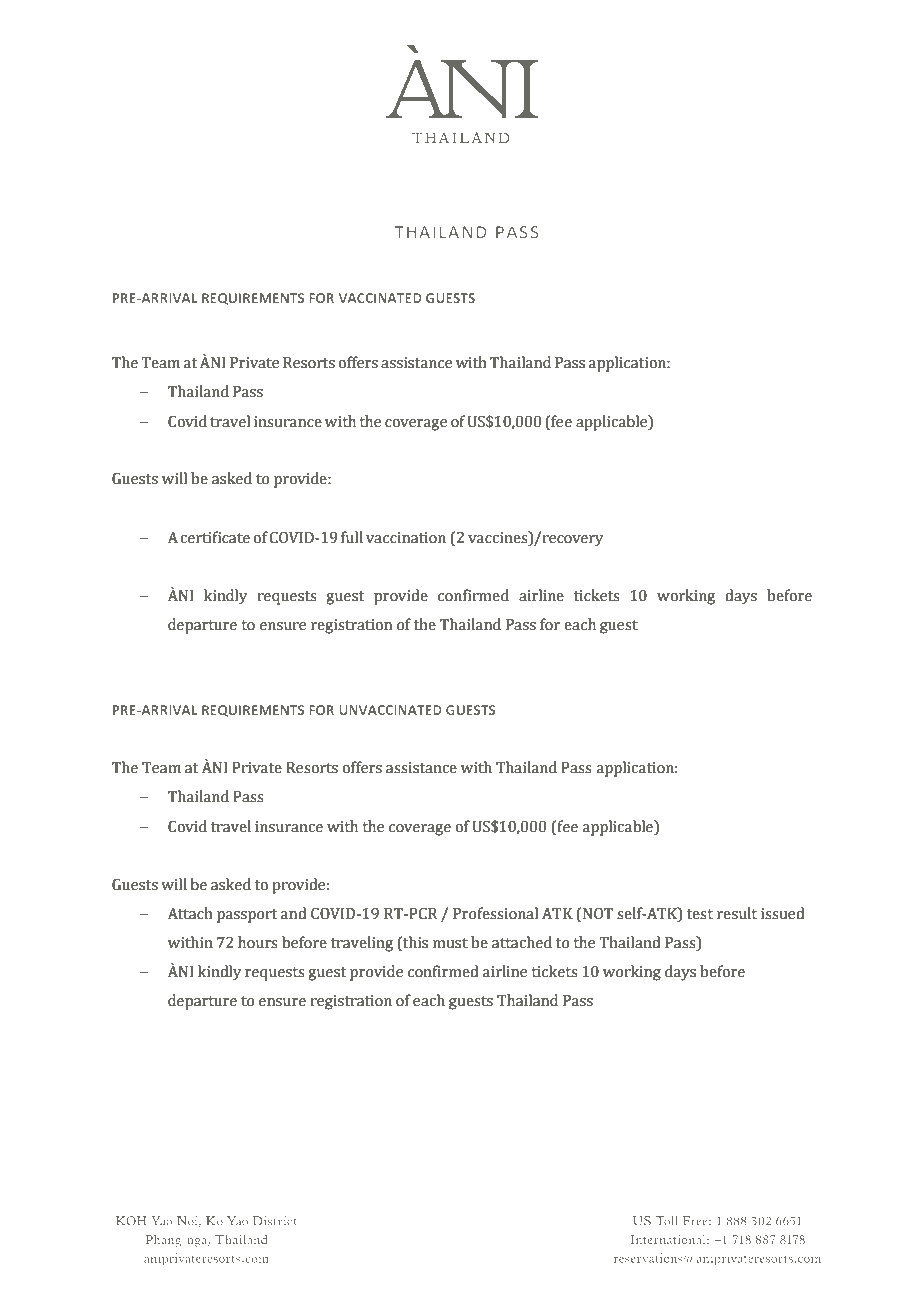 The image size is (924, 1308). I want to click on must, so click(450, 943).
